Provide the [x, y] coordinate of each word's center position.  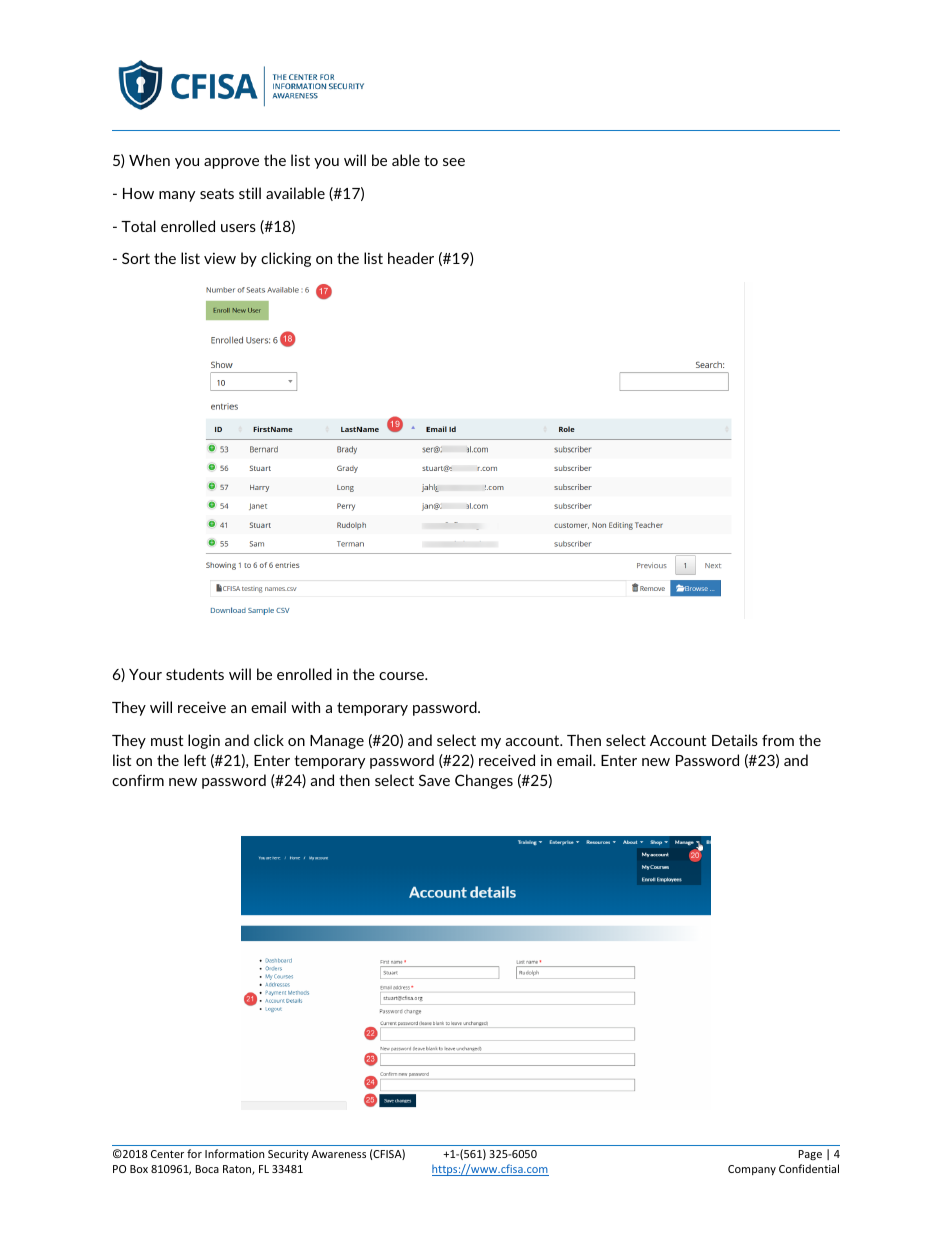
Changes [484, 781]
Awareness [339, 1154]
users [238, 228]
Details [735, 740]
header [411, 258]
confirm [138, 780]
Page [810, 1155]
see [454, 162]
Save [434, 780]
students [195, 674]
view [220, 258]
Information [234, 1153]
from [778, 740]
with [305, 707]
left [195, 760]
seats [217, 193]
